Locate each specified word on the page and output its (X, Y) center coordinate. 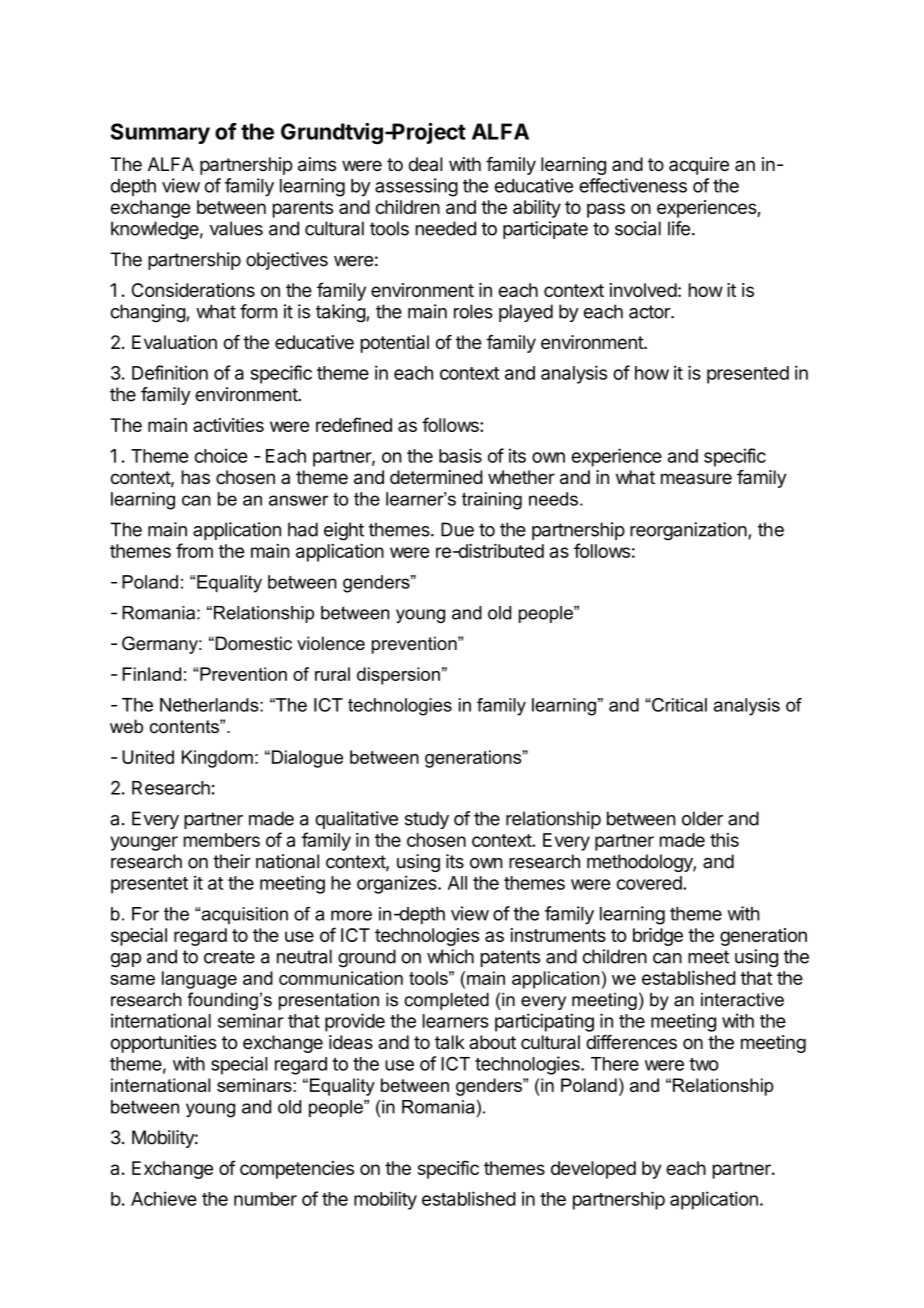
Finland (151, 674)
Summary (160, 133)
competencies (297, 1170)
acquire (699, 166)
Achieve (164, 1198)
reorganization (689, 531)
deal (426, 164)
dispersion (398, 676)
